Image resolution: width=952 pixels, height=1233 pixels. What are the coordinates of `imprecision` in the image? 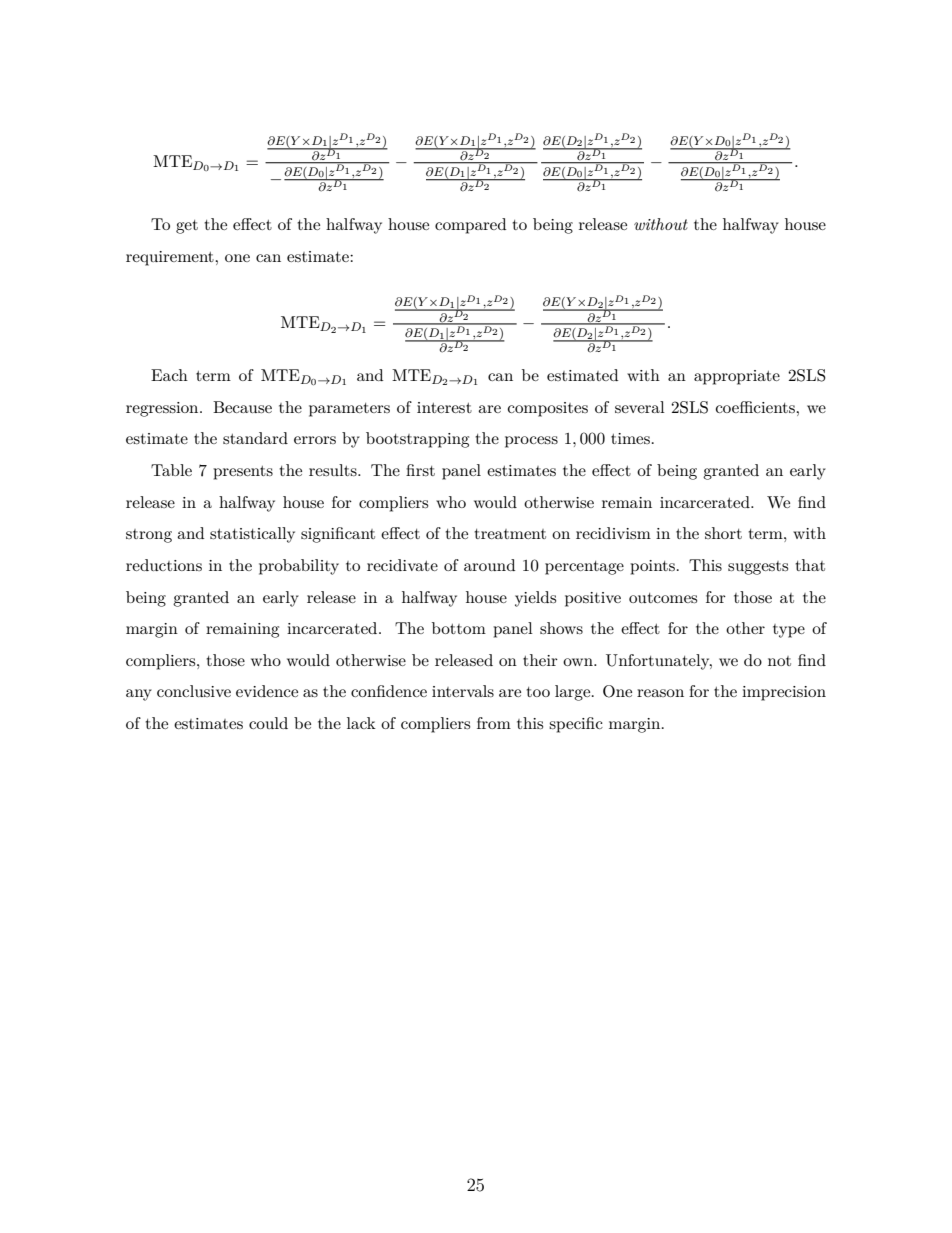 It's located at (784, 693).
